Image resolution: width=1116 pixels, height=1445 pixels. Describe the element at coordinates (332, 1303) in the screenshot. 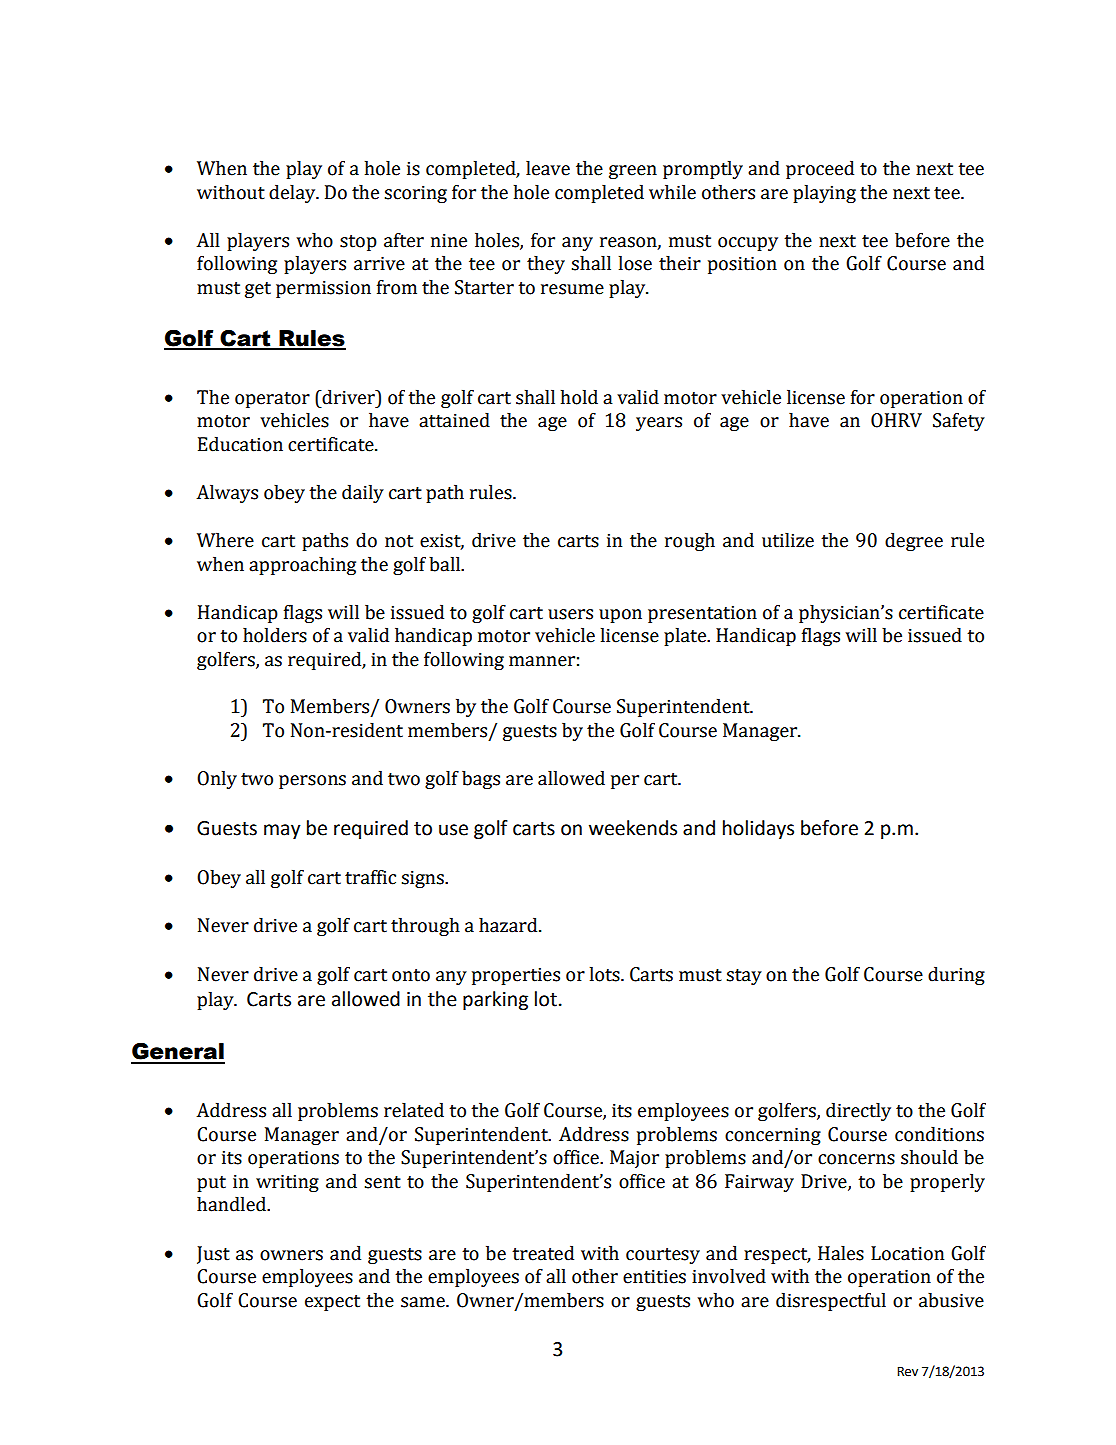

I see `expect` at that location.
